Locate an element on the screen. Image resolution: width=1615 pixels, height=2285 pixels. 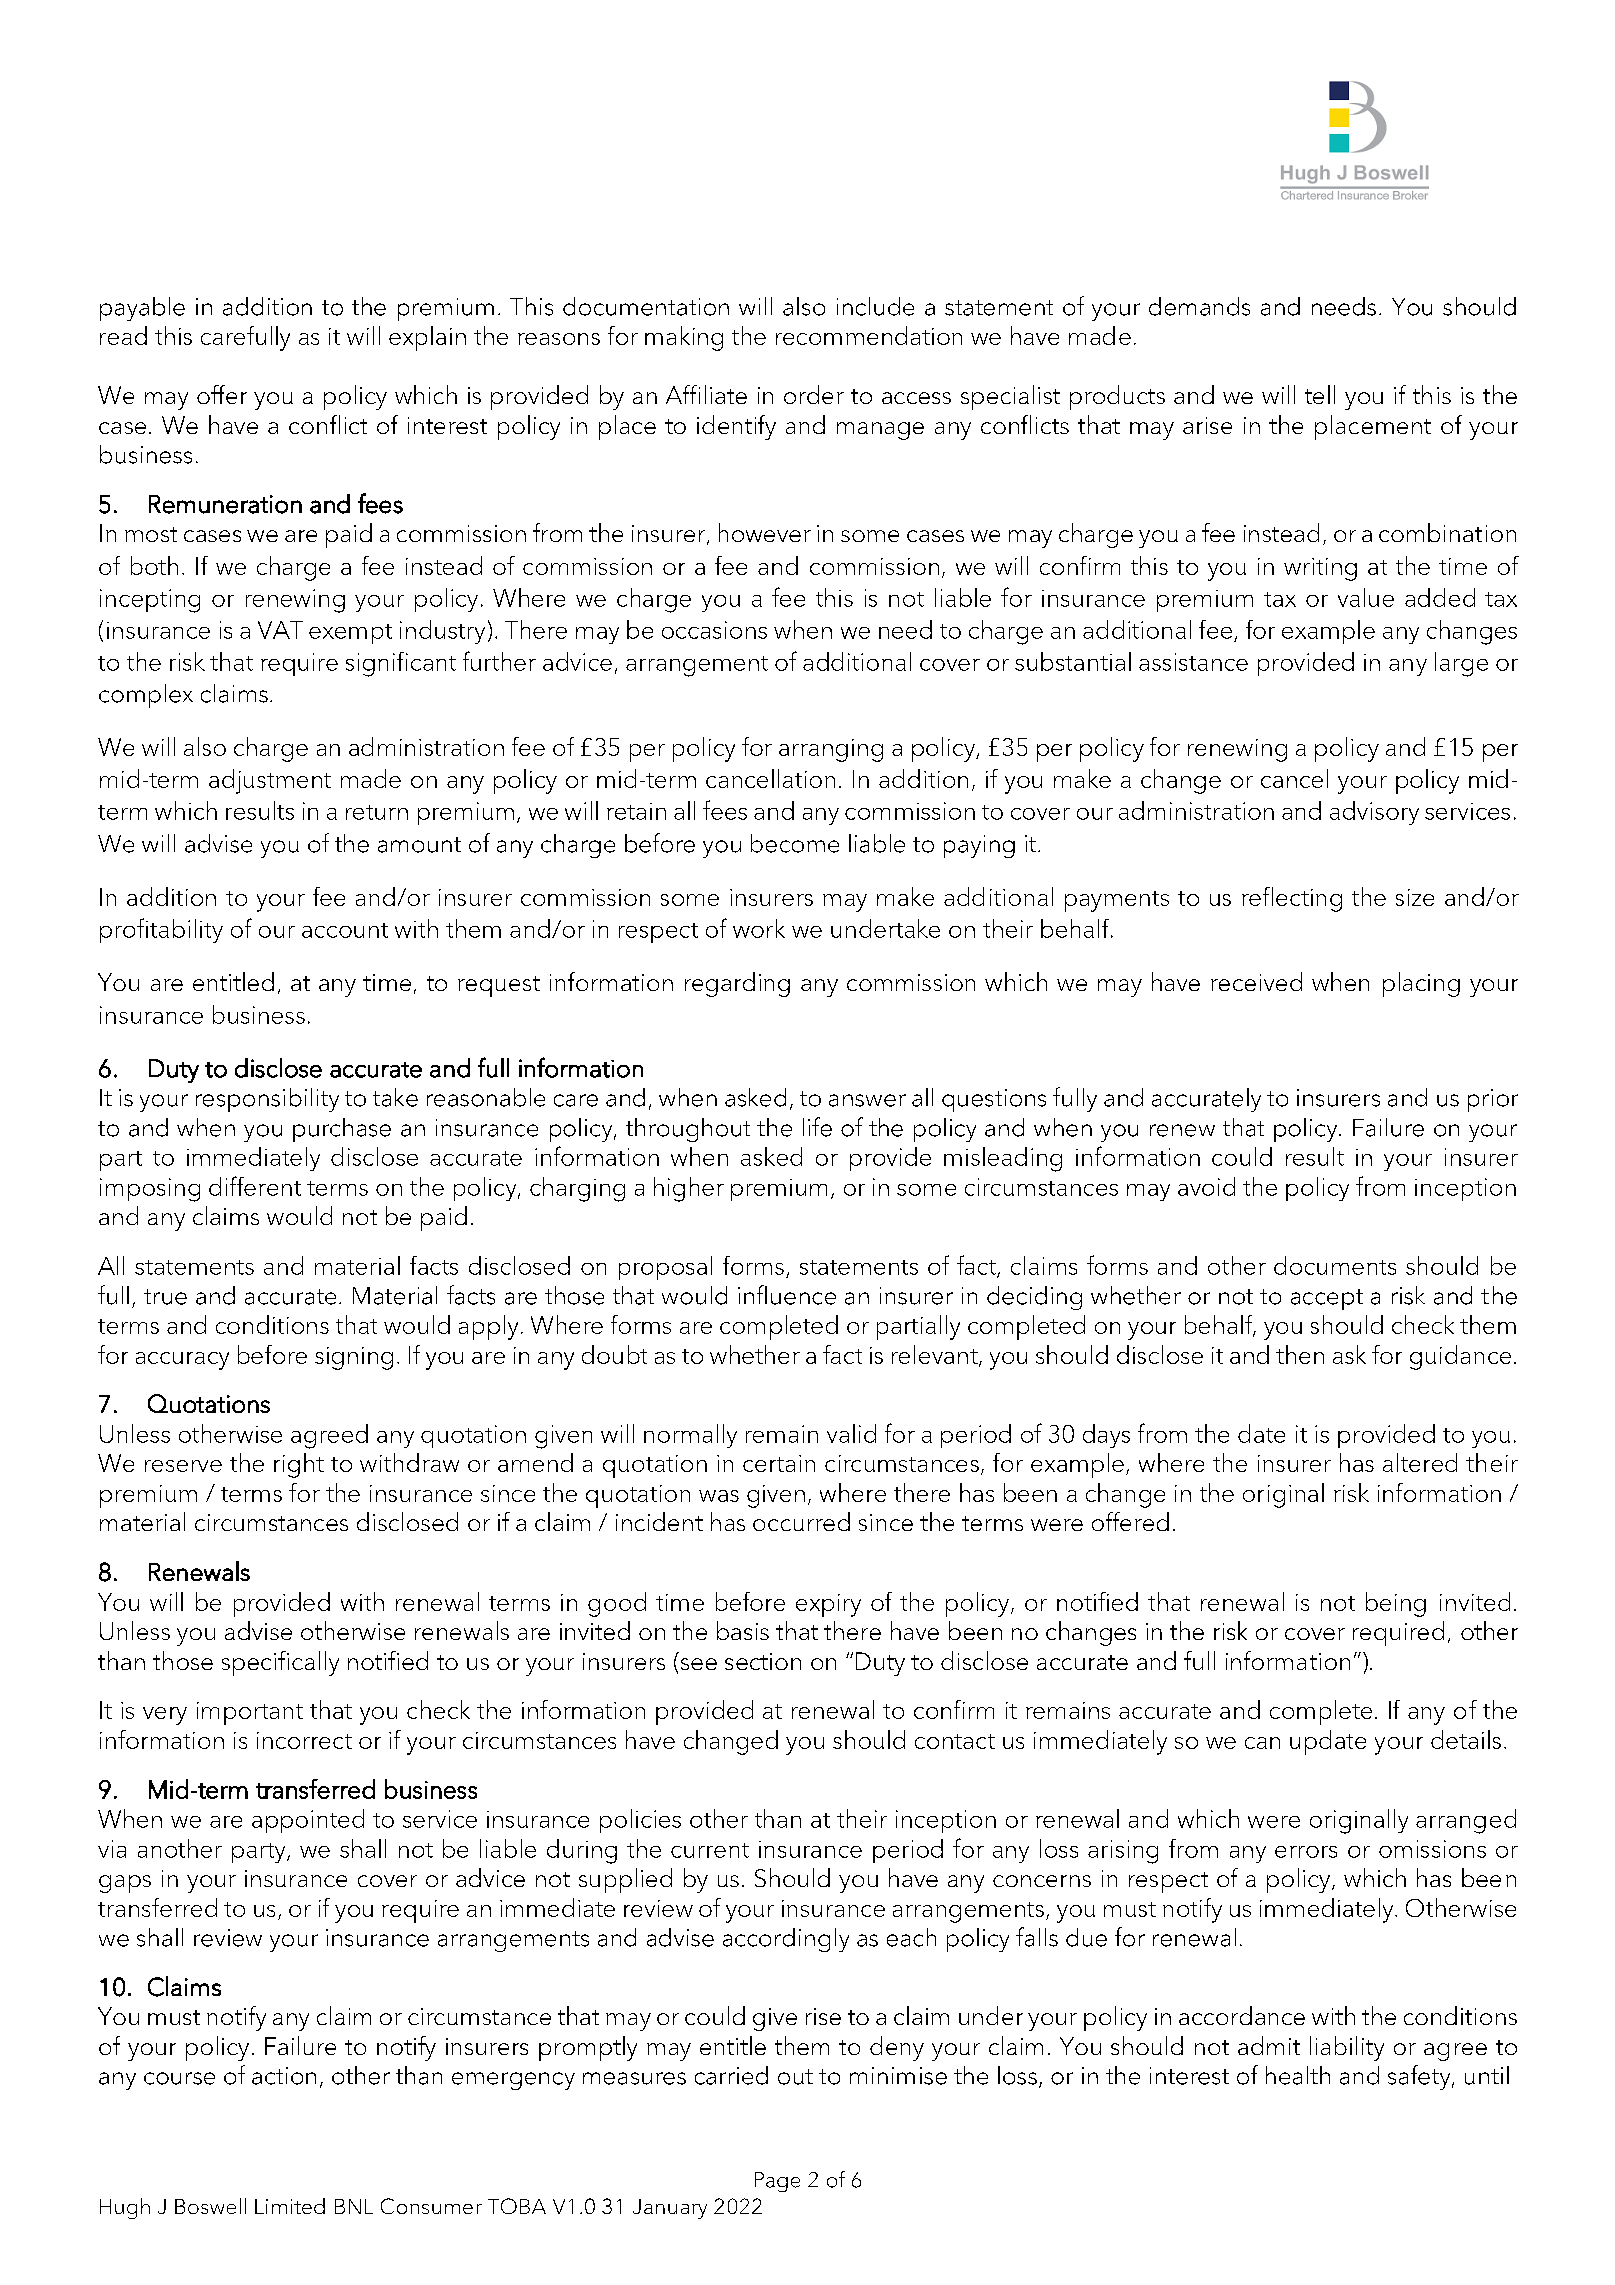
current is located at coordinates (710, 1850).
